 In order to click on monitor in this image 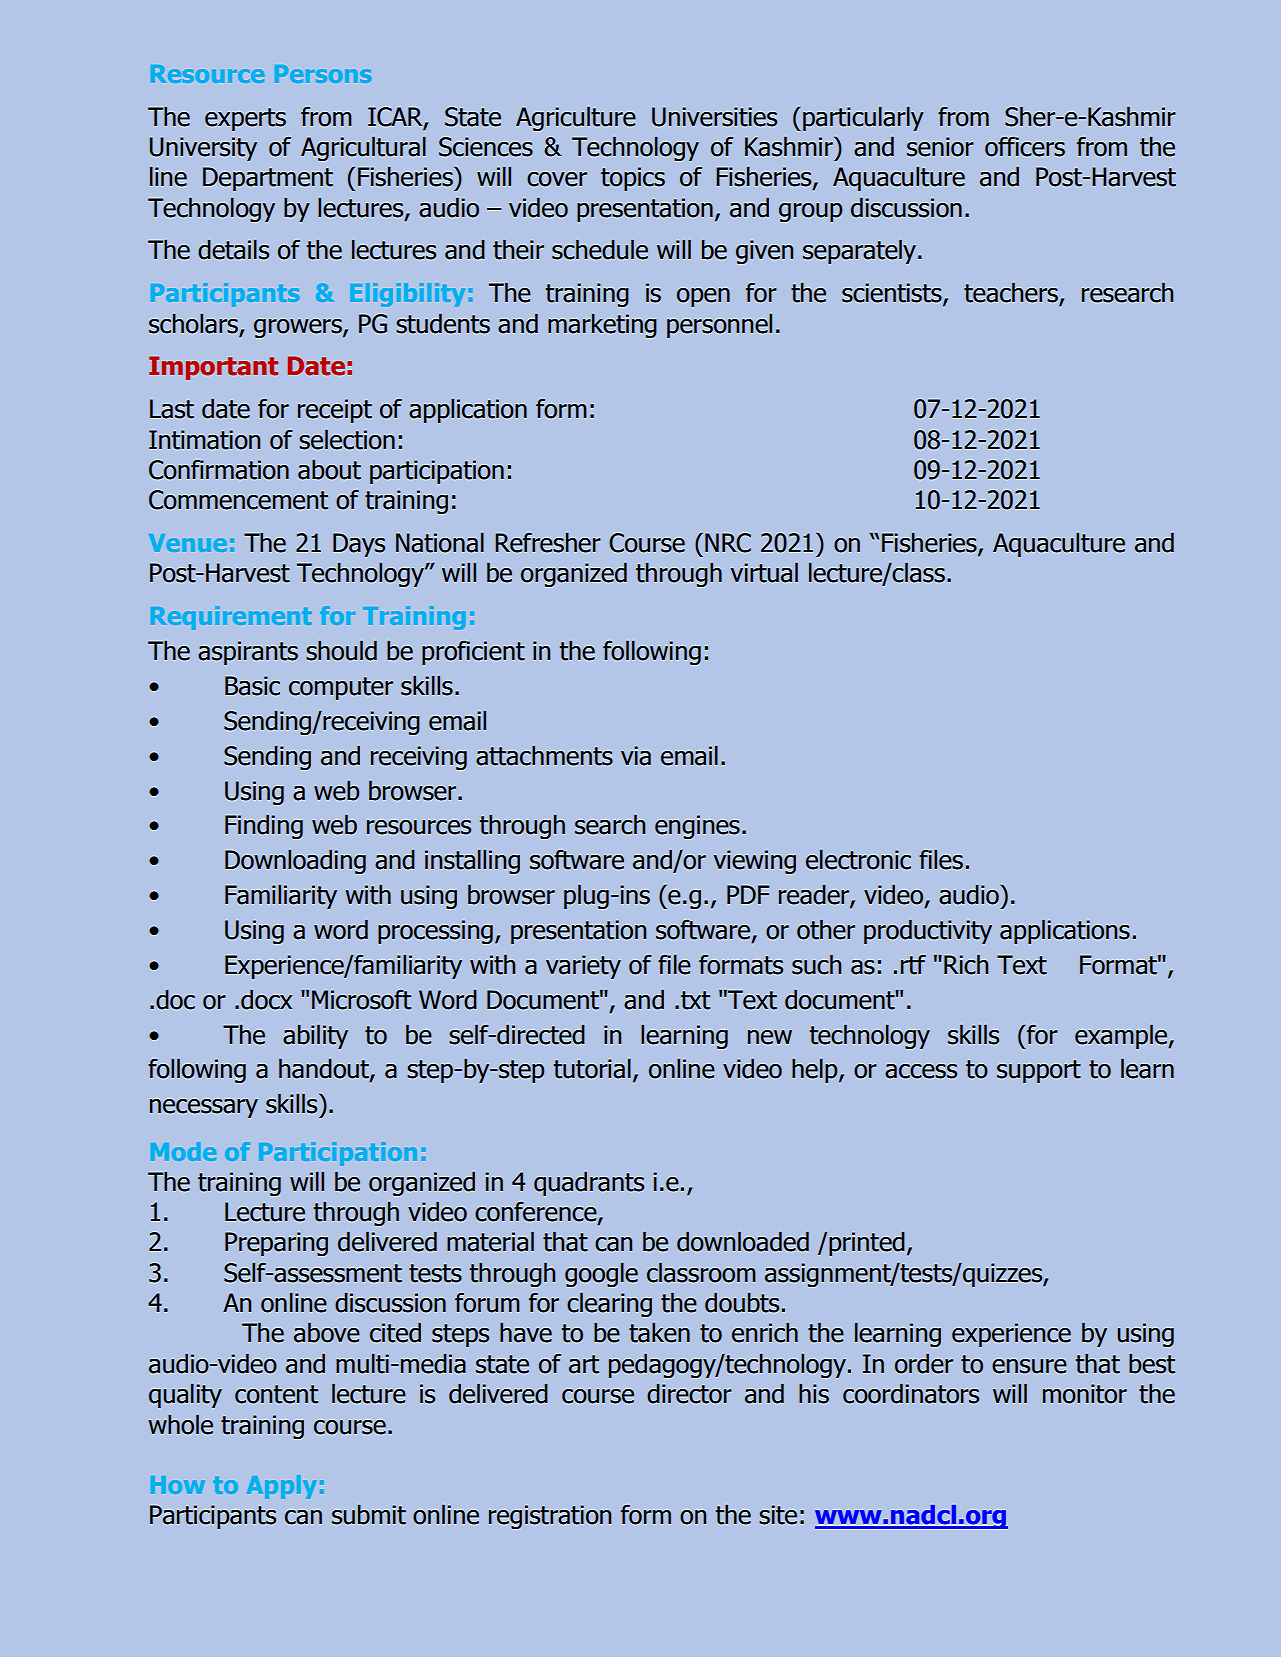, I will do `click(1085, 1394)`.
